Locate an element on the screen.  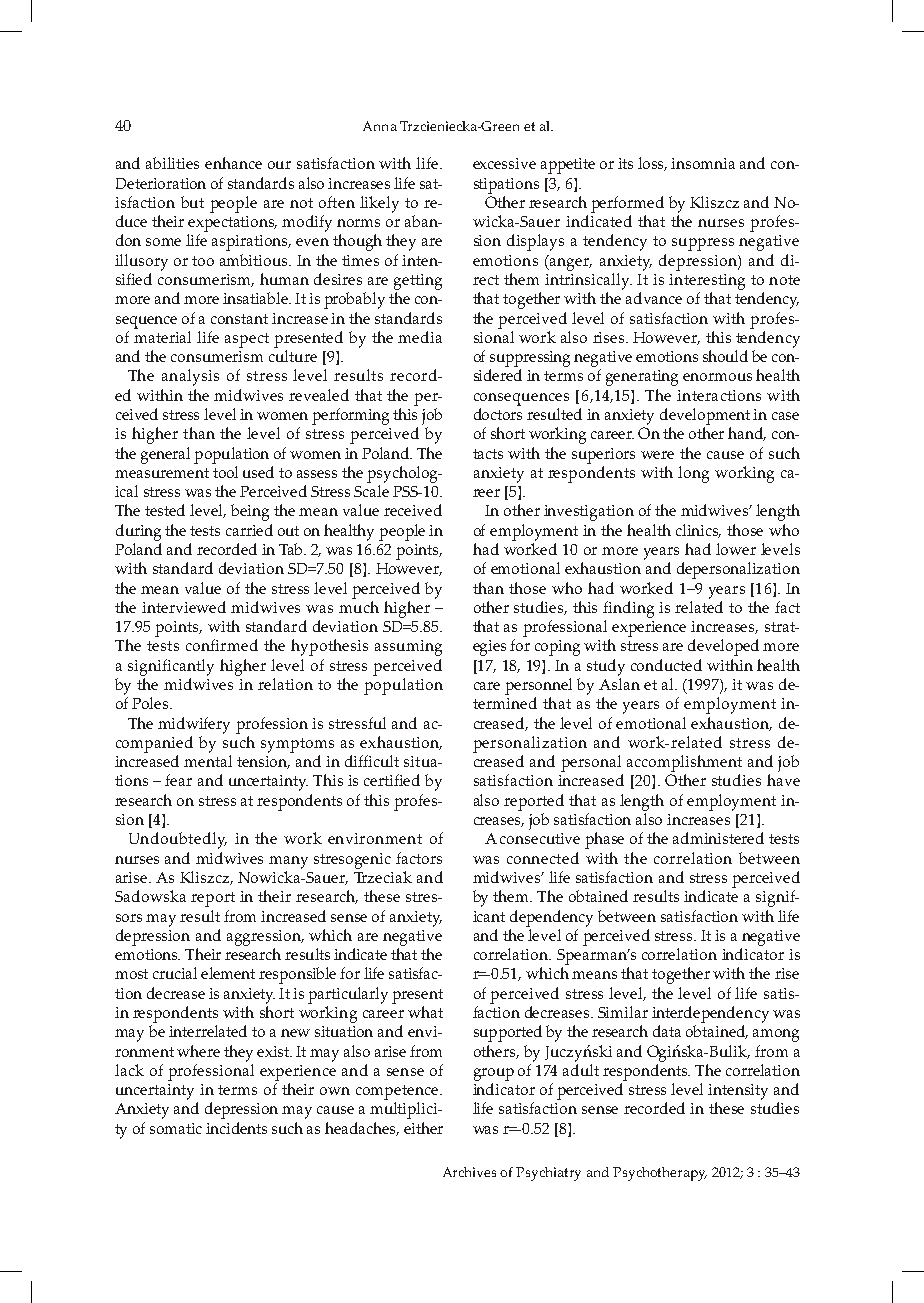
incidents is located at coordinates (236, 1128).
